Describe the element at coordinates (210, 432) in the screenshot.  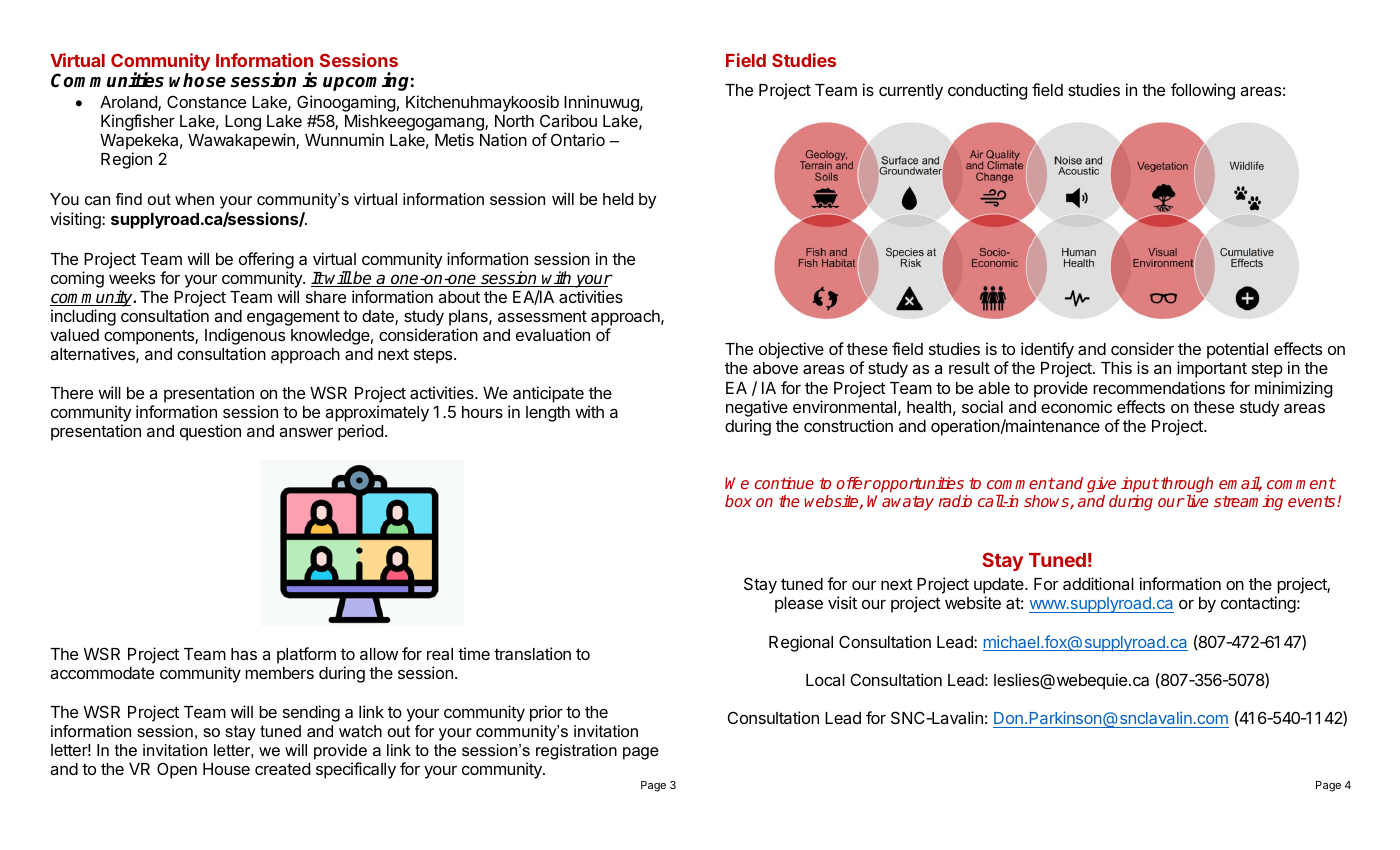
I see `question` at that location.
